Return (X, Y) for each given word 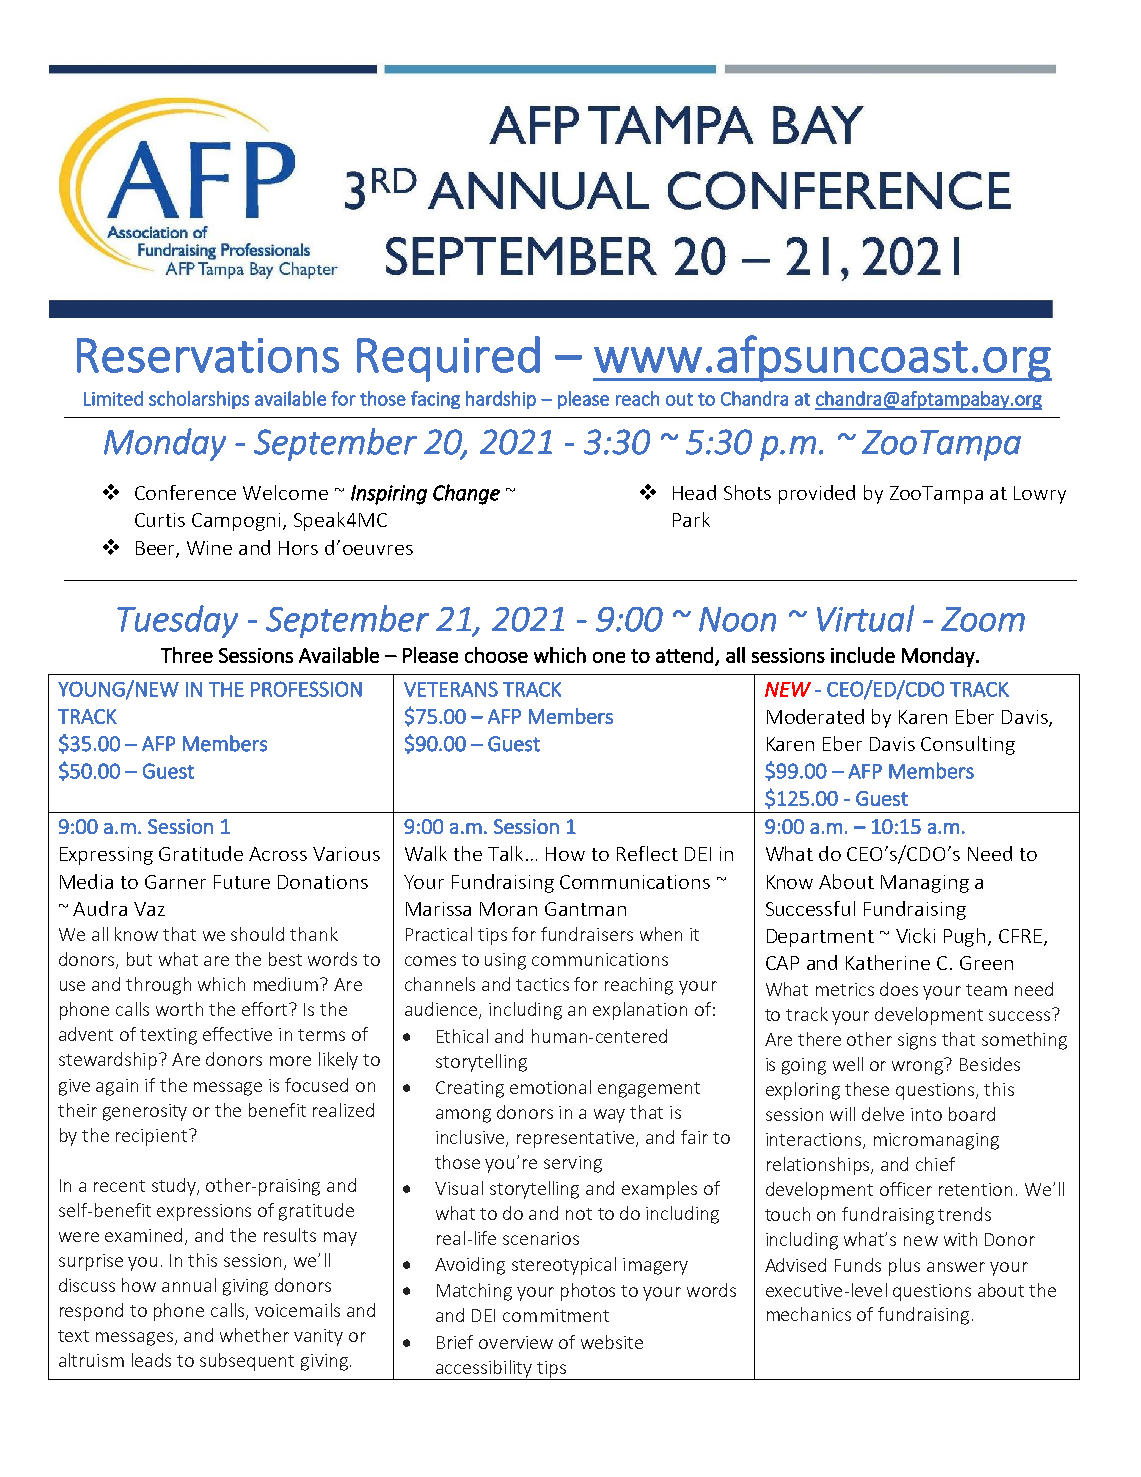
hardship (501, 400)
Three (187, 655)
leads (151, 1360)
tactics (542, 984)
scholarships (199, 400)
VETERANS (451, 689)
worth (179, 1009)
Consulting (968, 745)
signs (917, 1041)
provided (817, 494)
